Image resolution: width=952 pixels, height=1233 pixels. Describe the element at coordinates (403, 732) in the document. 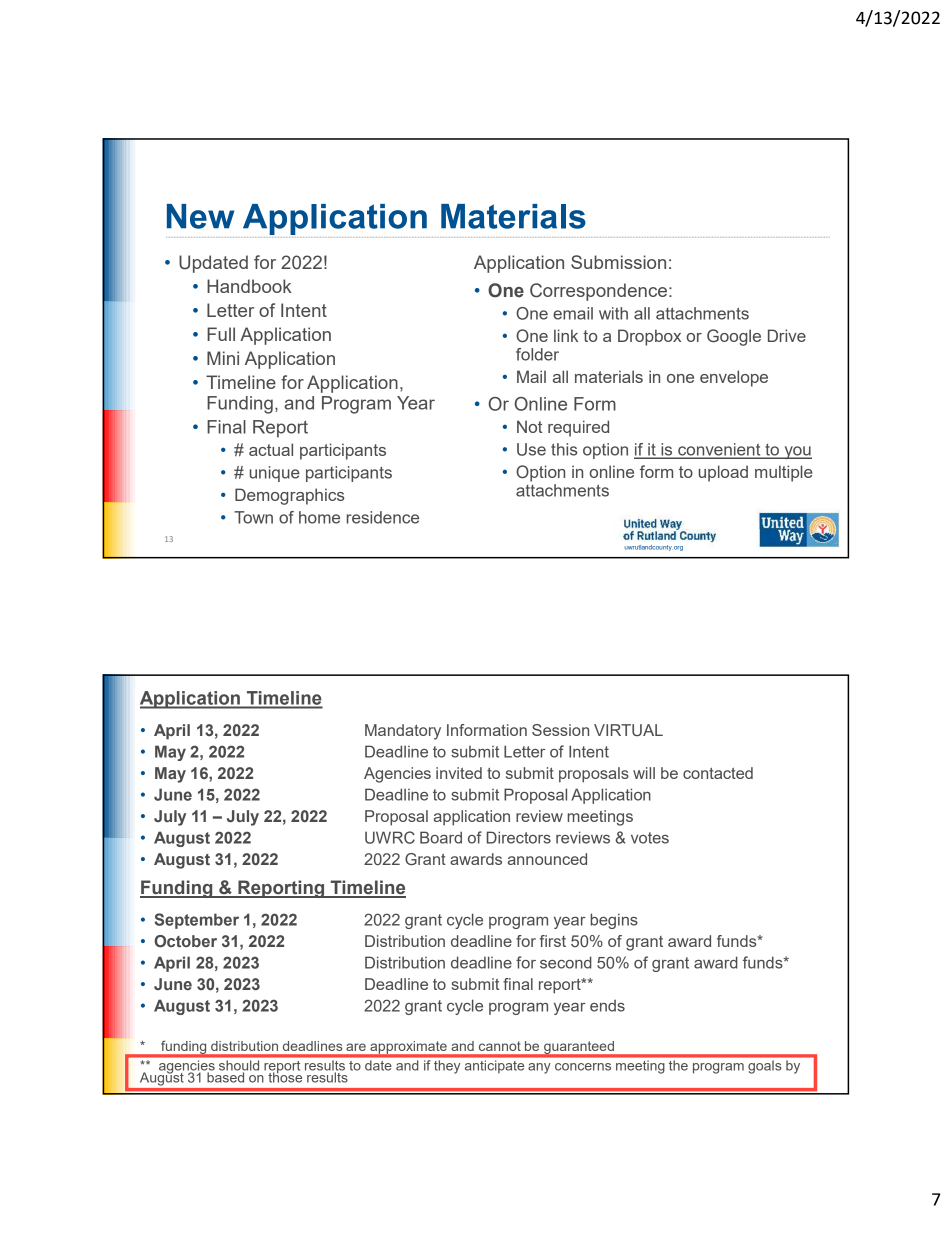

I see `Mandatory` at that location.
